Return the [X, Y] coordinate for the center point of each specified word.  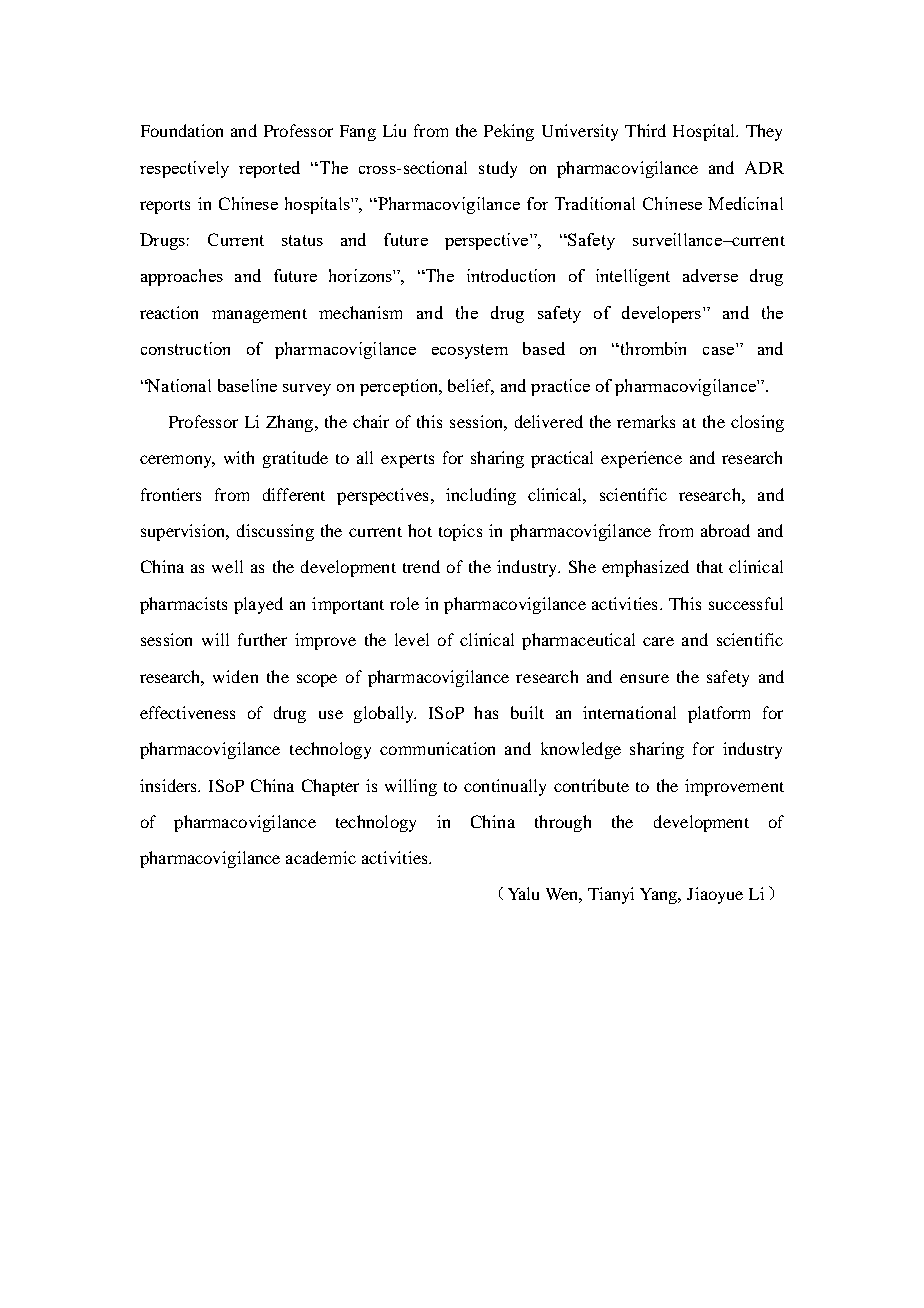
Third [645, 130]
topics [460, 532]
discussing [275, 532]
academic [321, 857]
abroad [725, 530]
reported [269, 169]
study [498, 169]
